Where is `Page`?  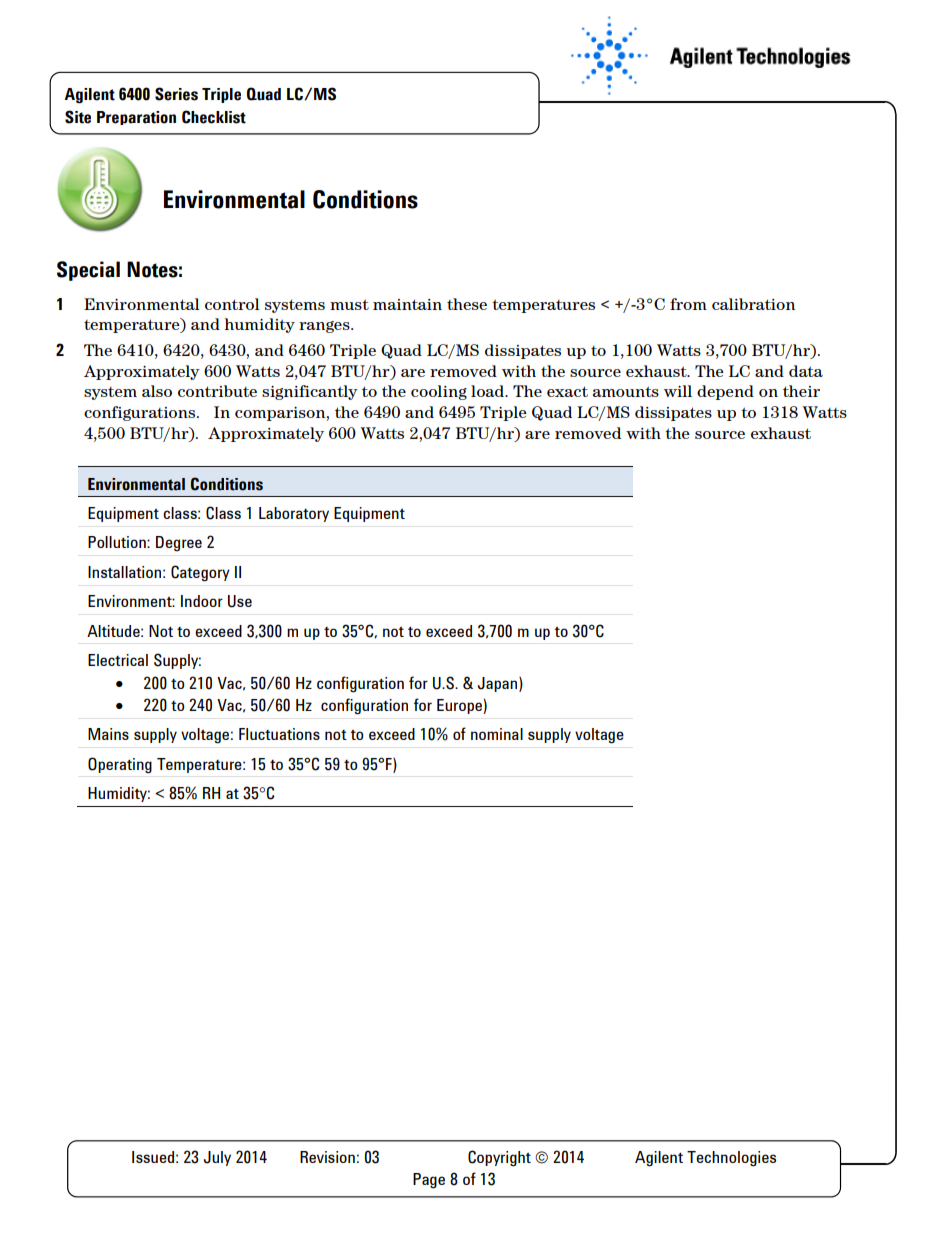 Page is located at coordinates (429, 1181).
